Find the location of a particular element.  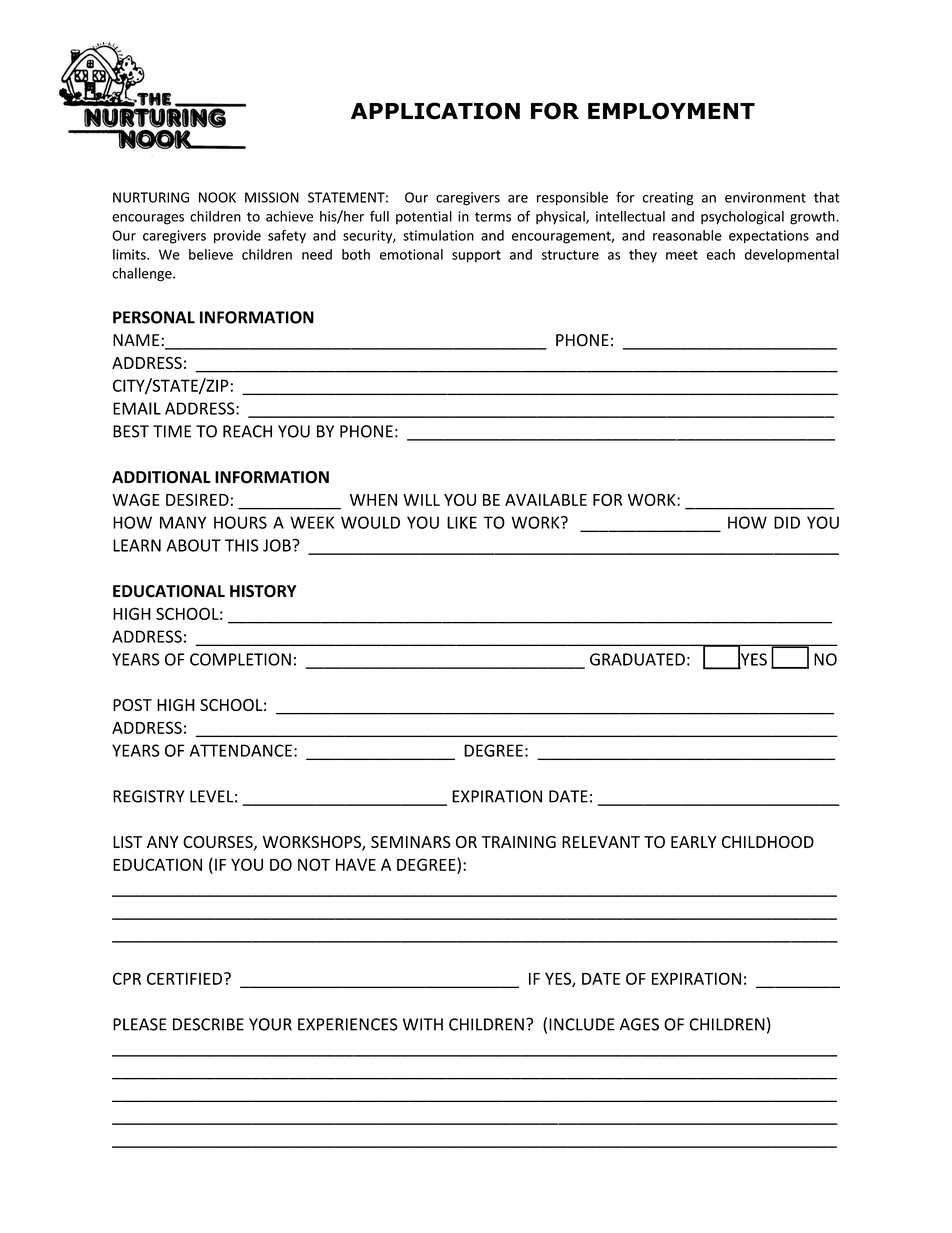

TIME is located at coordinates (172, 431).
